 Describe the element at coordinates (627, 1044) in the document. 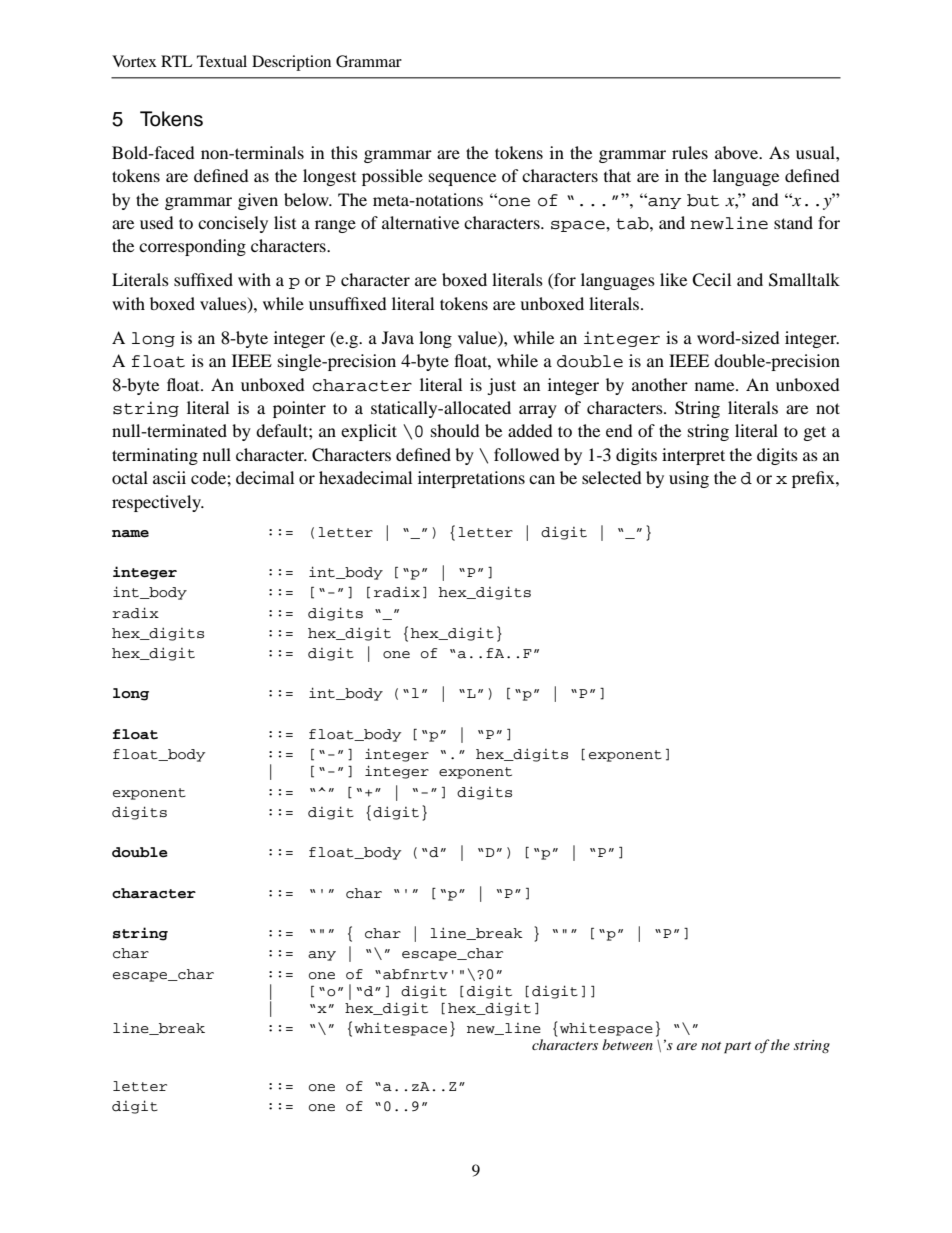

I see `between` at that location.
